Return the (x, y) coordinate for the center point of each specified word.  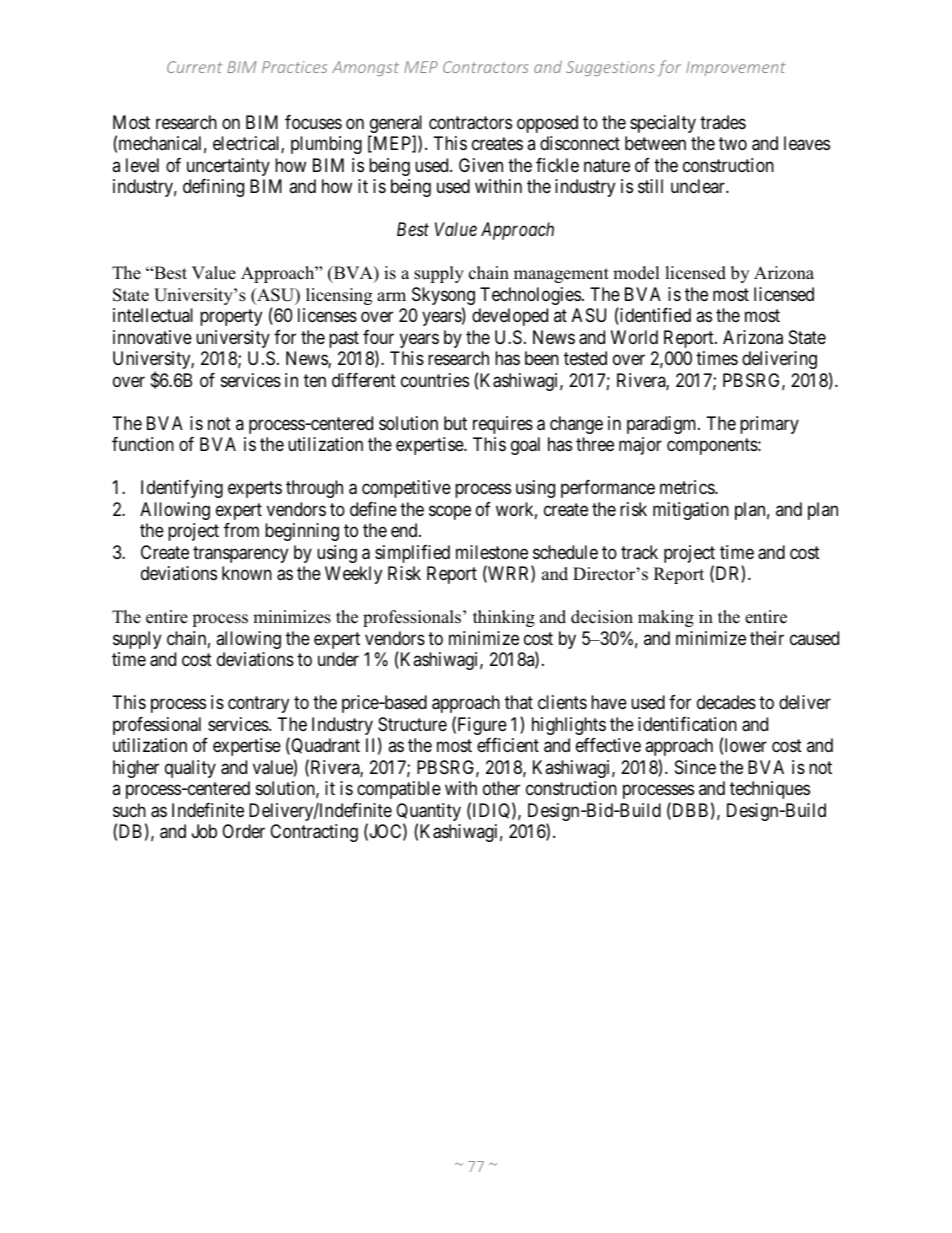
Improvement (736, 68)
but (455, 423)
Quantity (428, 813)
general (395, 125)
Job (204, 831)
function (143, 444)
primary (769, 425)
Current (194, 67)
